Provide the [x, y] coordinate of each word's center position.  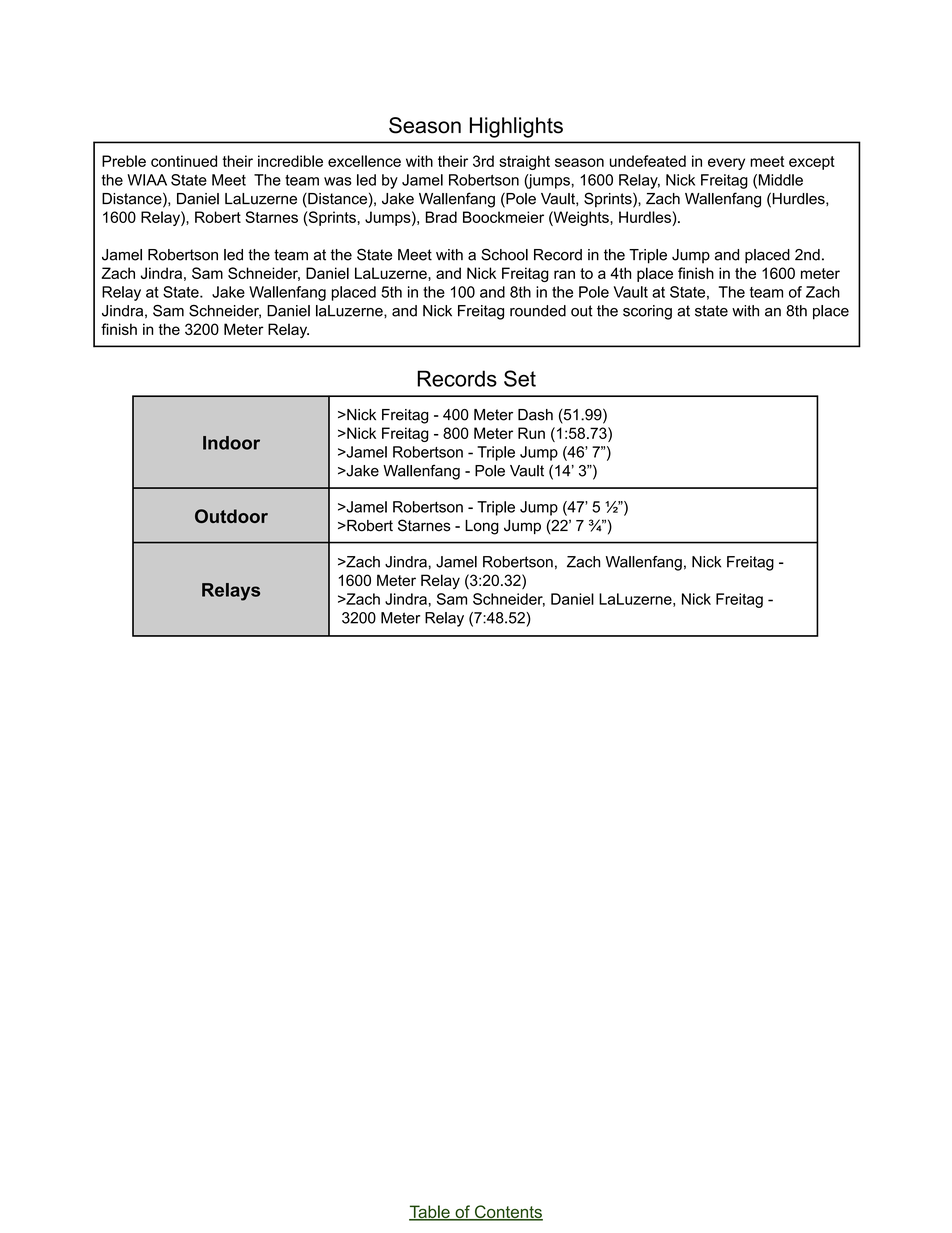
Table [430, 1213]
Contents [507, 1213]
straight [524, 162]
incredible [290, 161]
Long [482, 527]
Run [531, 433]
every [726, 164]
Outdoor [231, 516]
